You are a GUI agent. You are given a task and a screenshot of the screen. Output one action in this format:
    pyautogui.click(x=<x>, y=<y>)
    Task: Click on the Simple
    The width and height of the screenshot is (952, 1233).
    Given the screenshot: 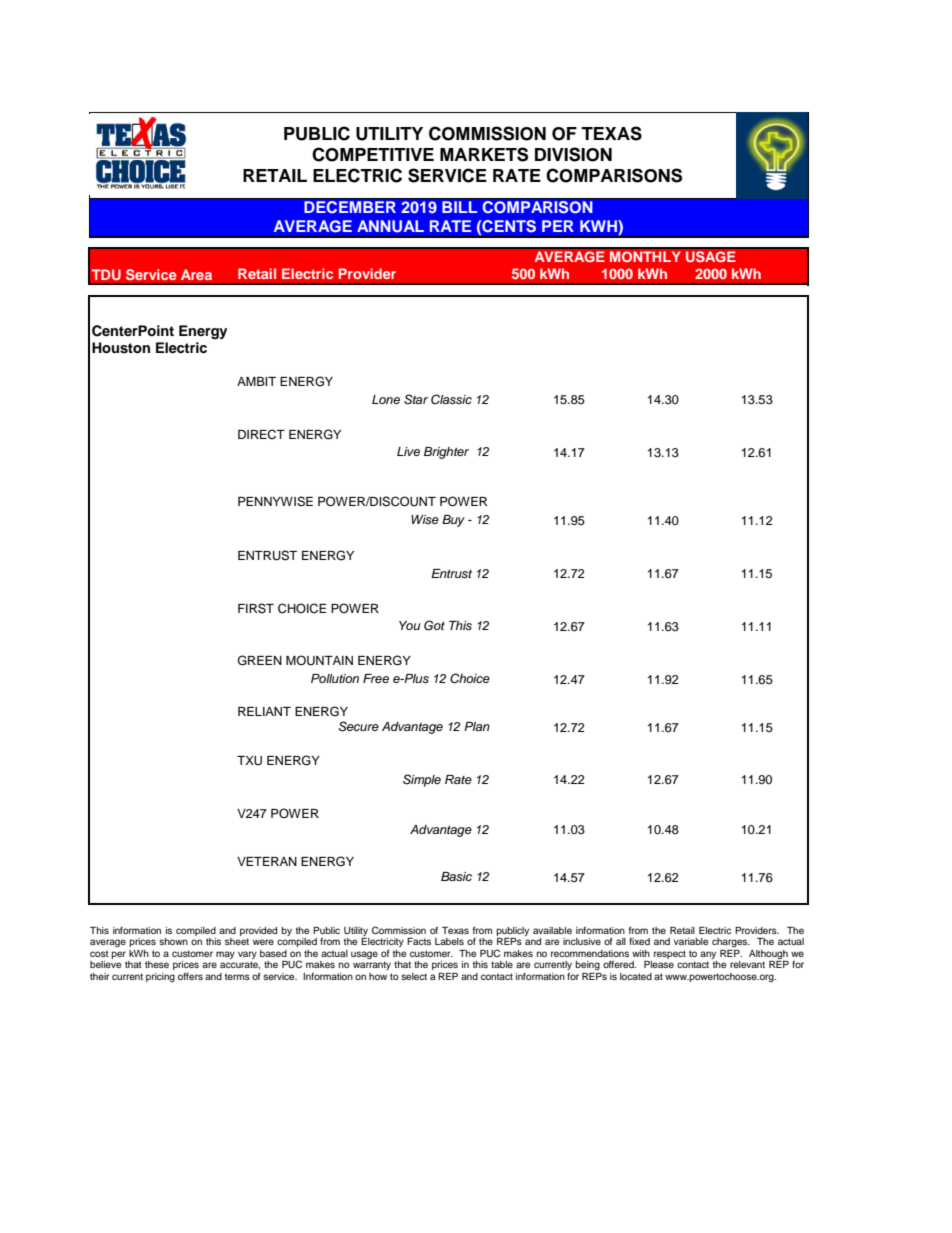 What is the action you would take?
    pyautogui.click(x=422, y=780)
